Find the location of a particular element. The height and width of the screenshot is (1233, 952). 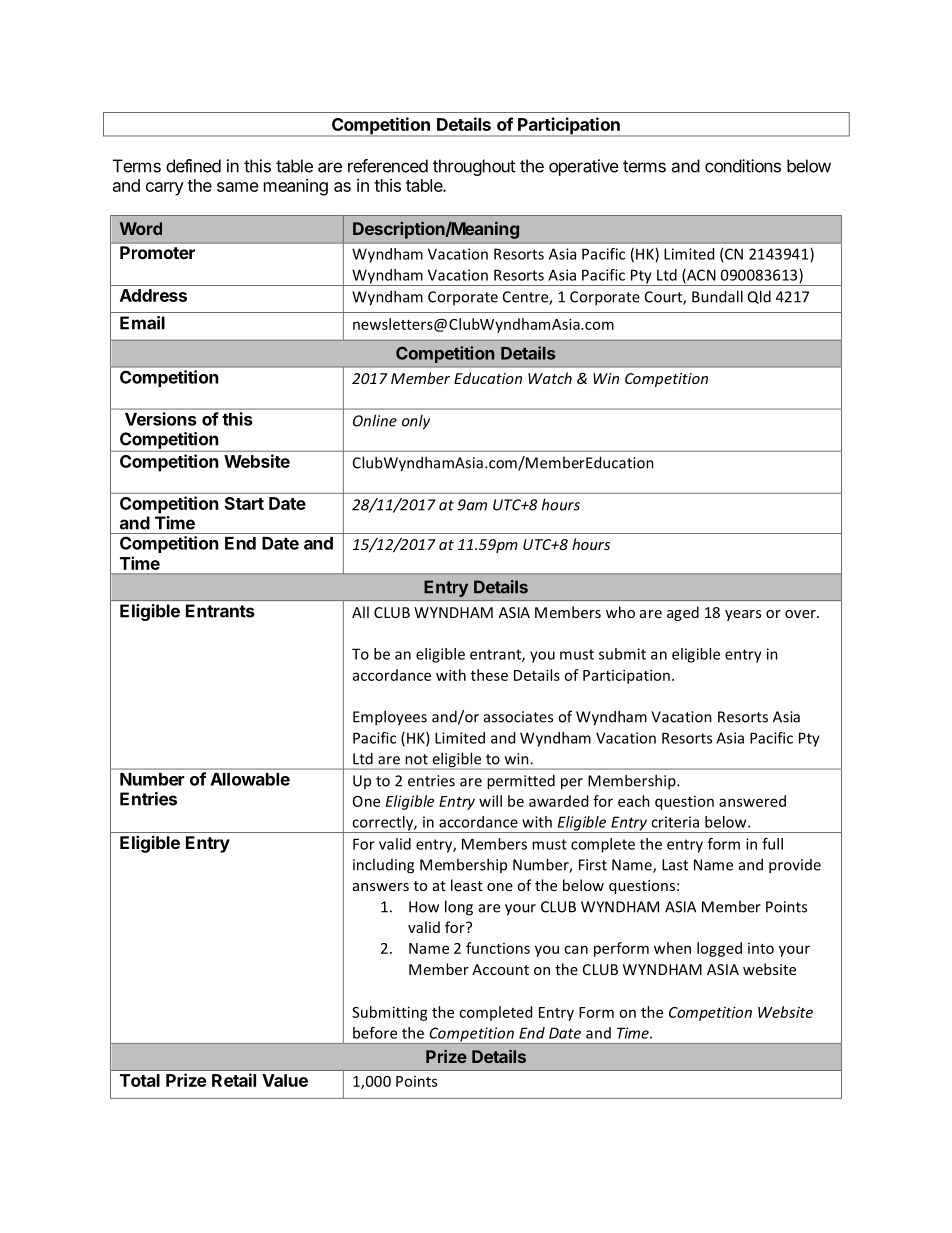

throughout is located at coordinates (474, 167).
